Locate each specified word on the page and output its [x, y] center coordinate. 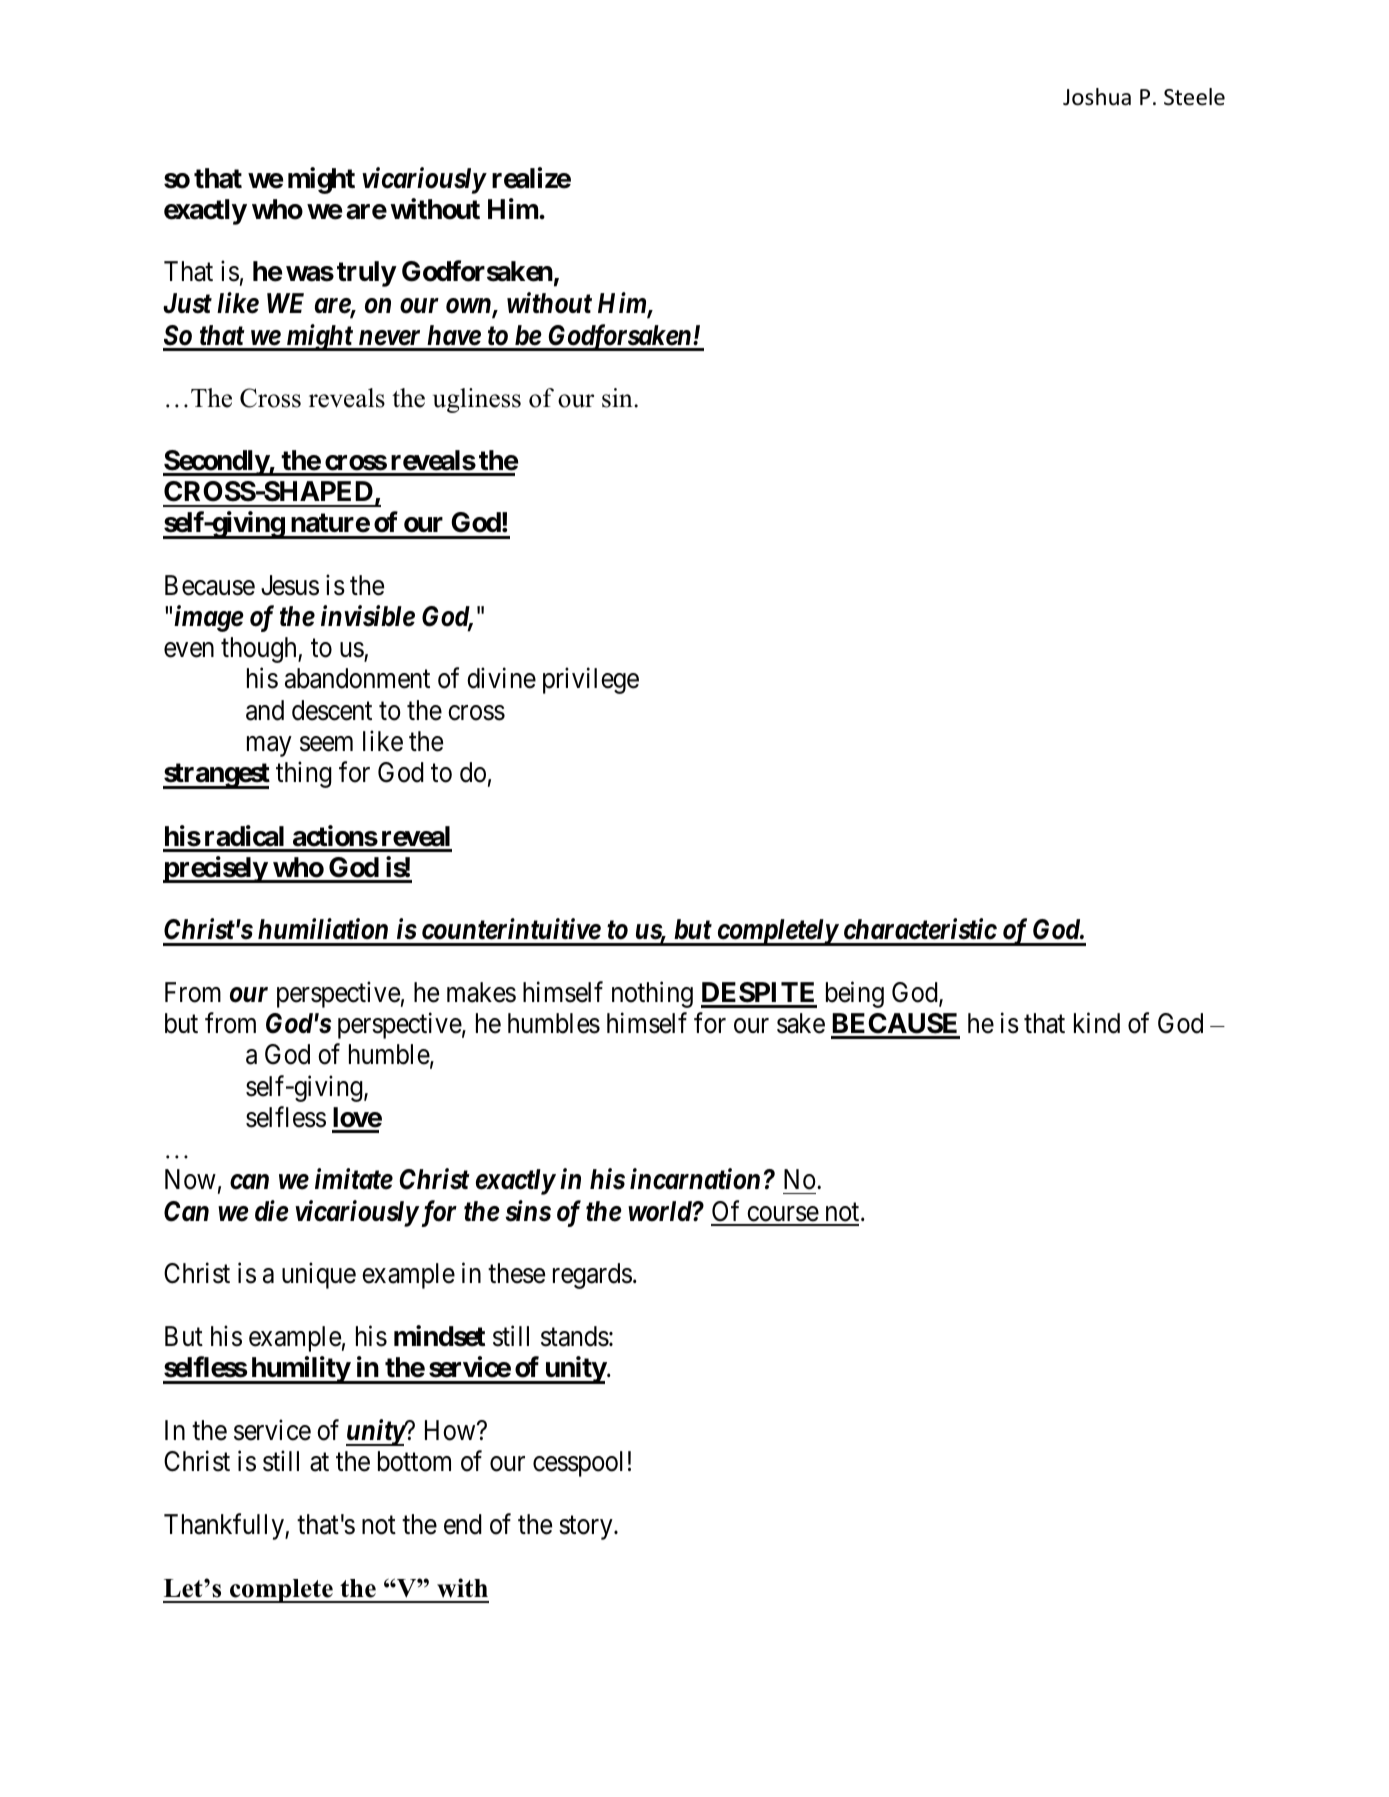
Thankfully [225, 1526]
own [469, 307]
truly [366, 274]
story [587, 1528]
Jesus [290, 585]
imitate [354, 1179]
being [855, 994]
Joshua [1097, 97]
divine [501, 678]
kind [1097, 1023]
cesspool [578, 1464]
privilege [591, 681]
